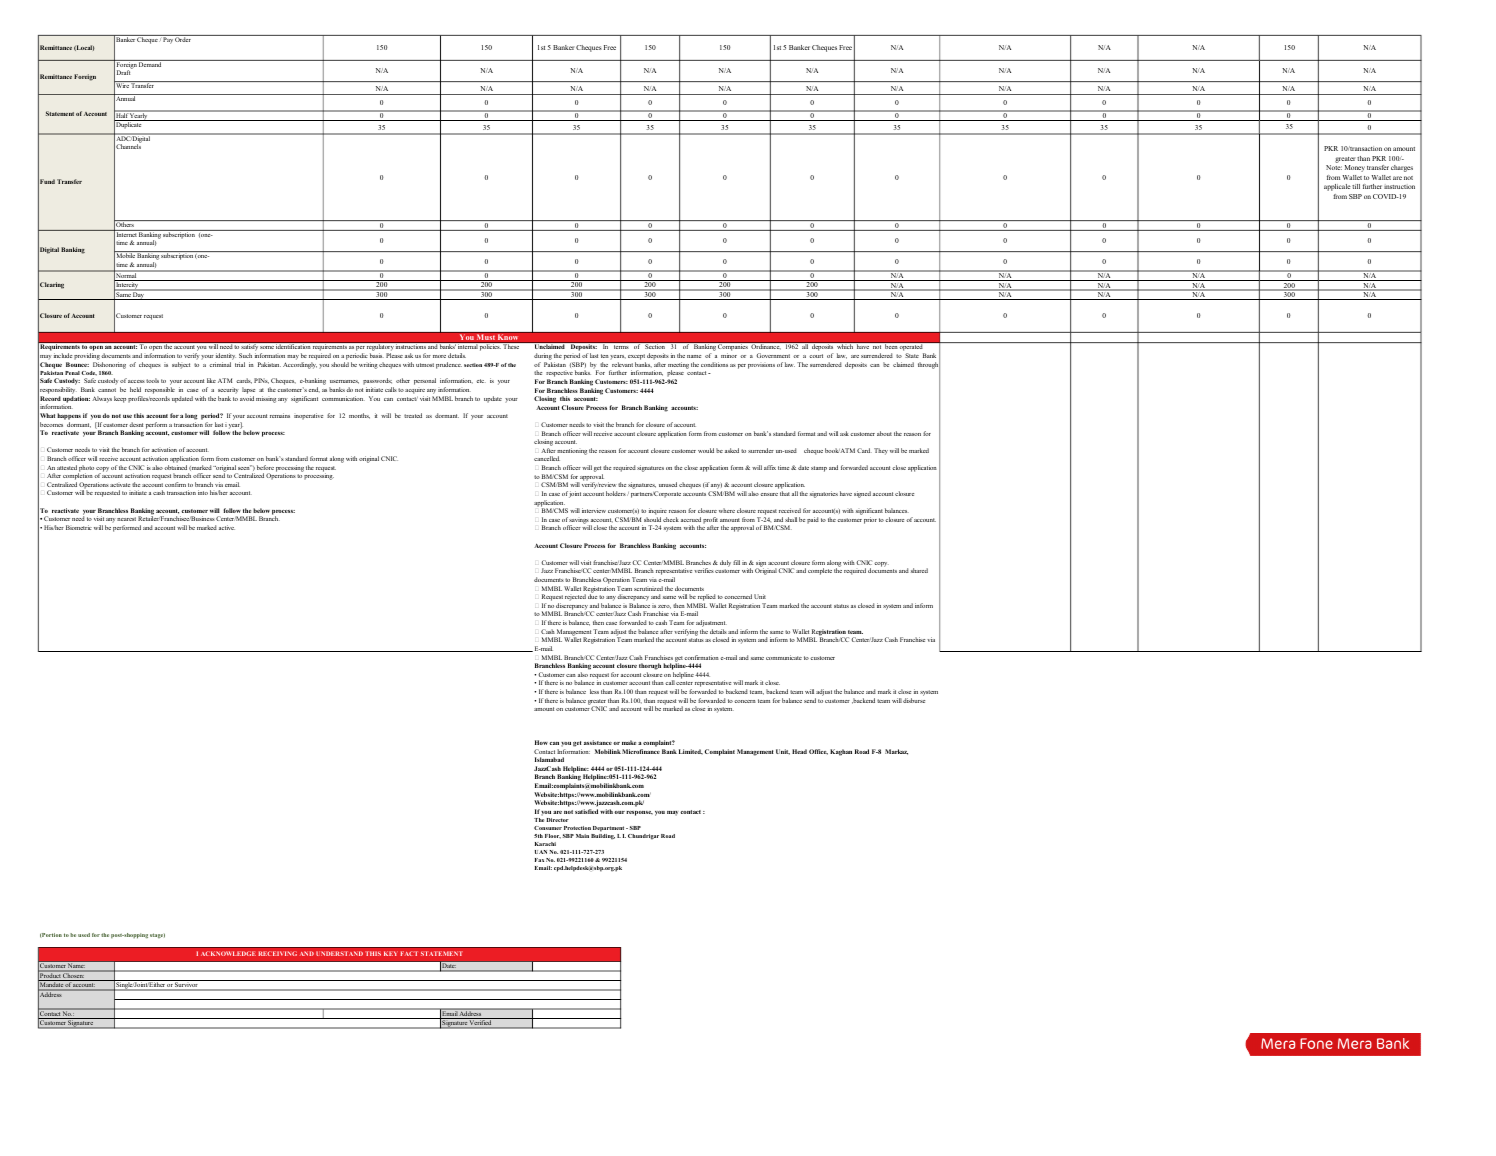 The image size is (1496, 1156). Describe the element at coordinates (729, 355) in the document. I see `minor` at that location.
